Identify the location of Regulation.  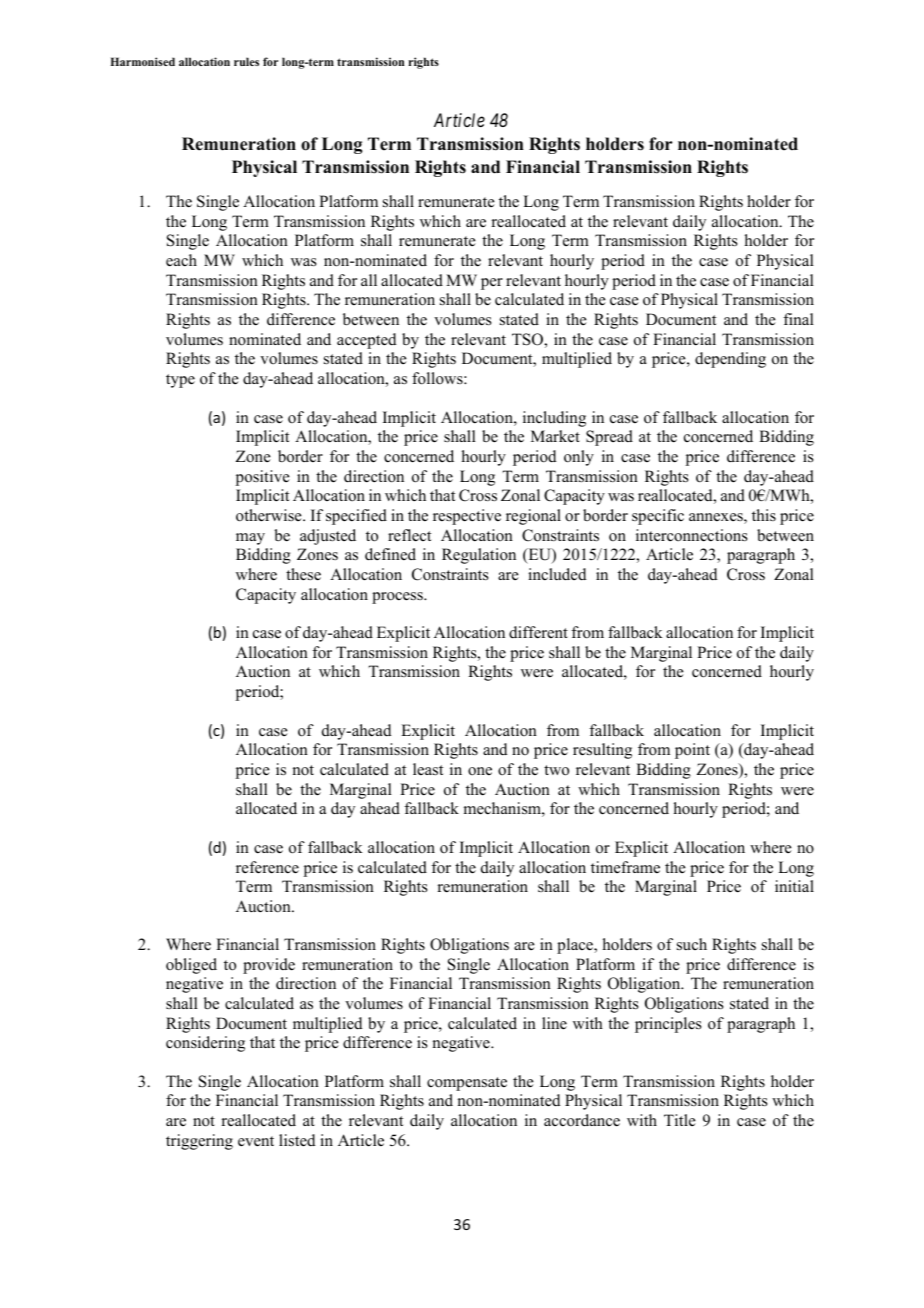
(479, 556).
